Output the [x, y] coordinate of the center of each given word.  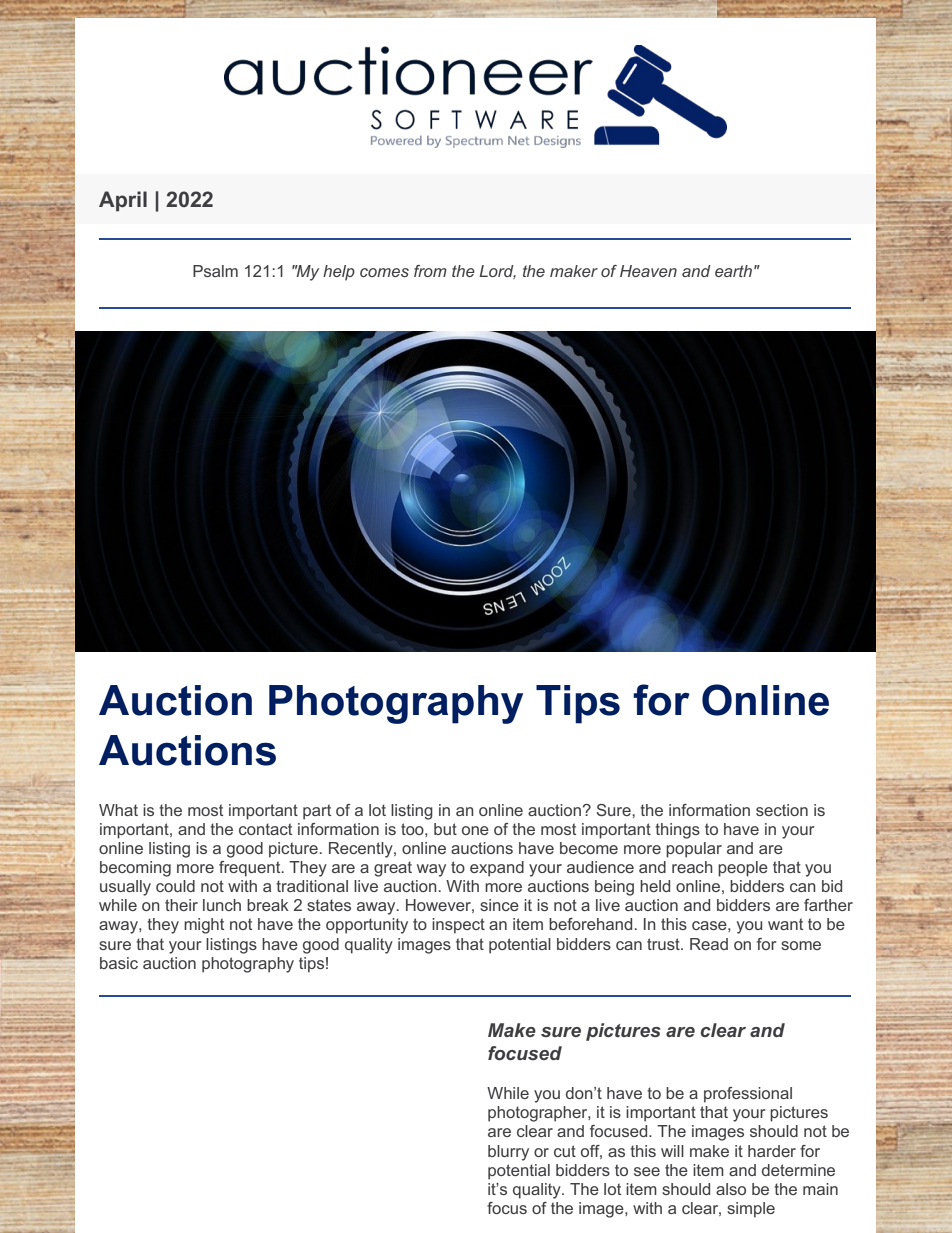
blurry [508, 1153]
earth [733, 271]
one [475, 830]
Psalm [215, 271]
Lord [497, 272]
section [782, 810]
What [118, 810]
